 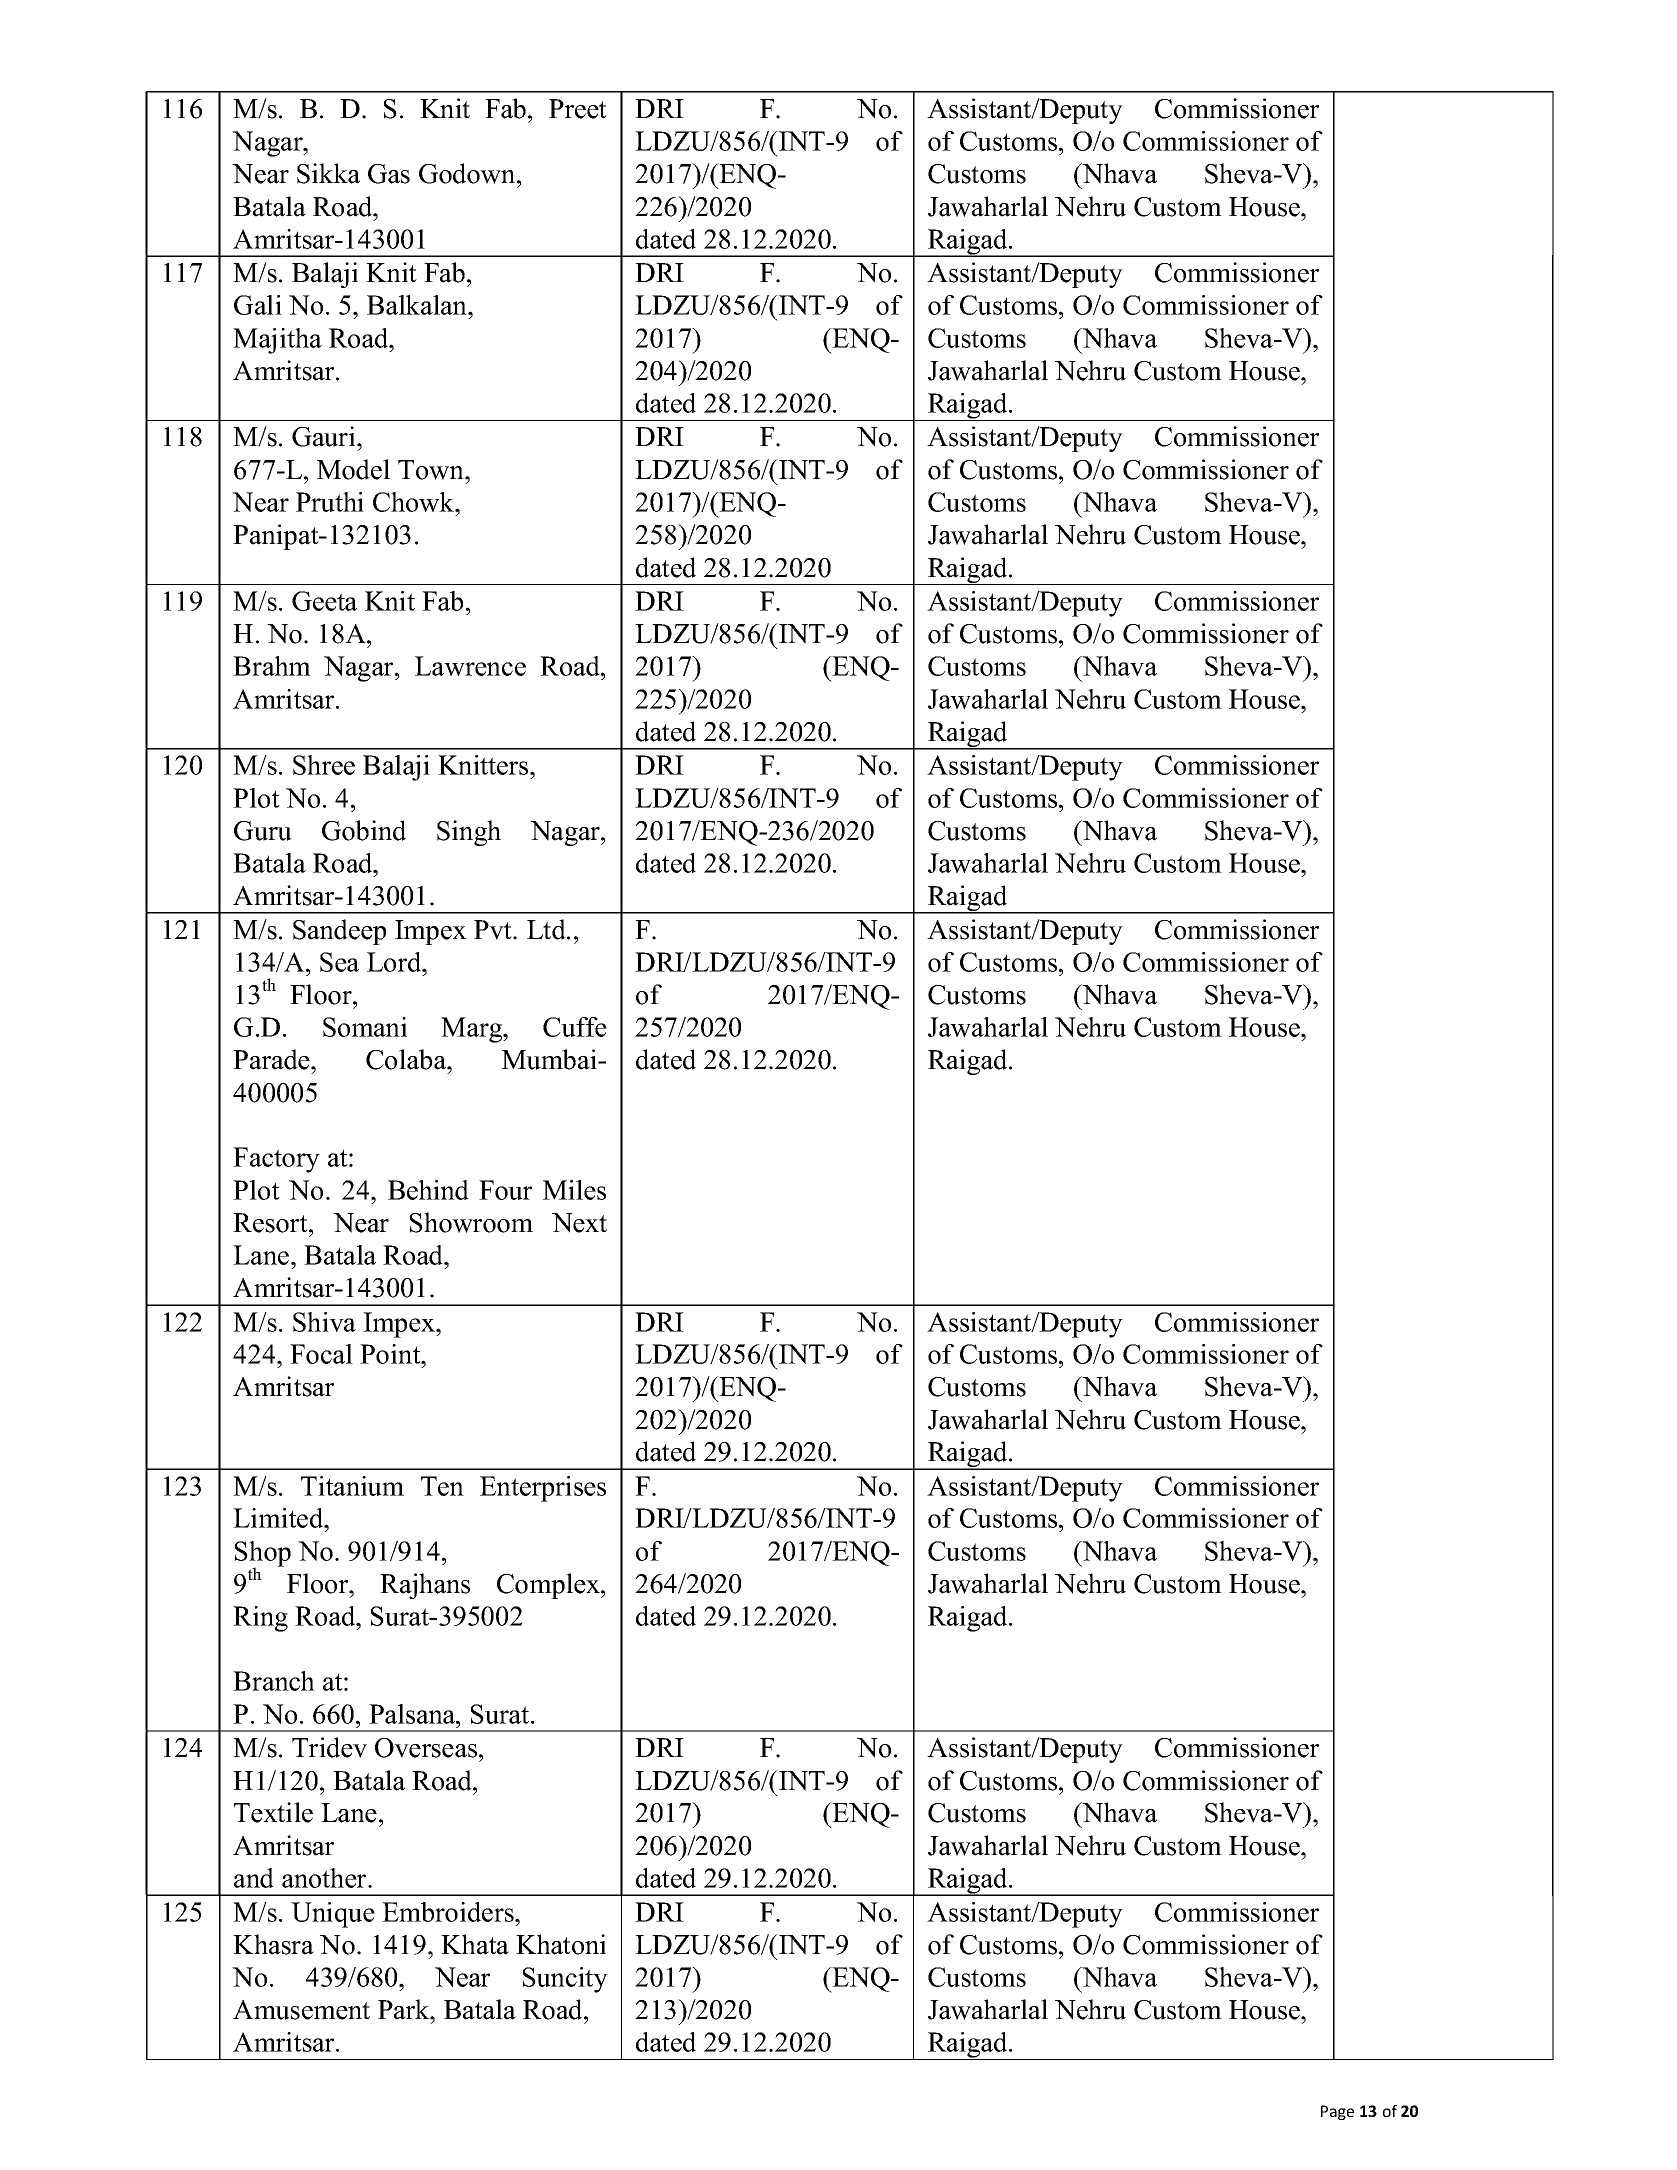 What do you see at coordinates (352, 1486) in the screenshot?
I see `Titanium` at bounding box center [352, 1486].
